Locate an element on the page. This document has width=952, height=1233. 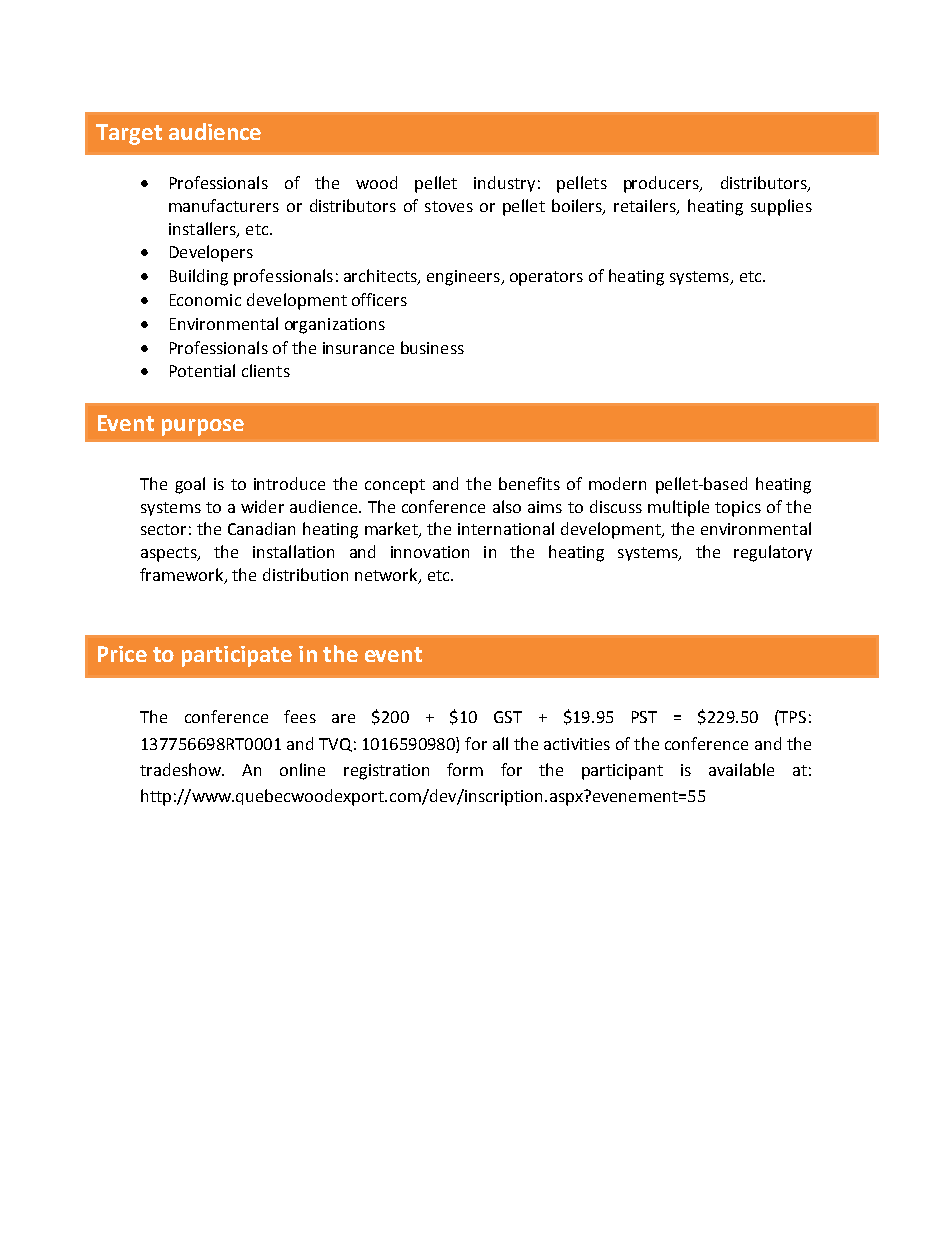
Economic is located at coordinates (205, 300).
